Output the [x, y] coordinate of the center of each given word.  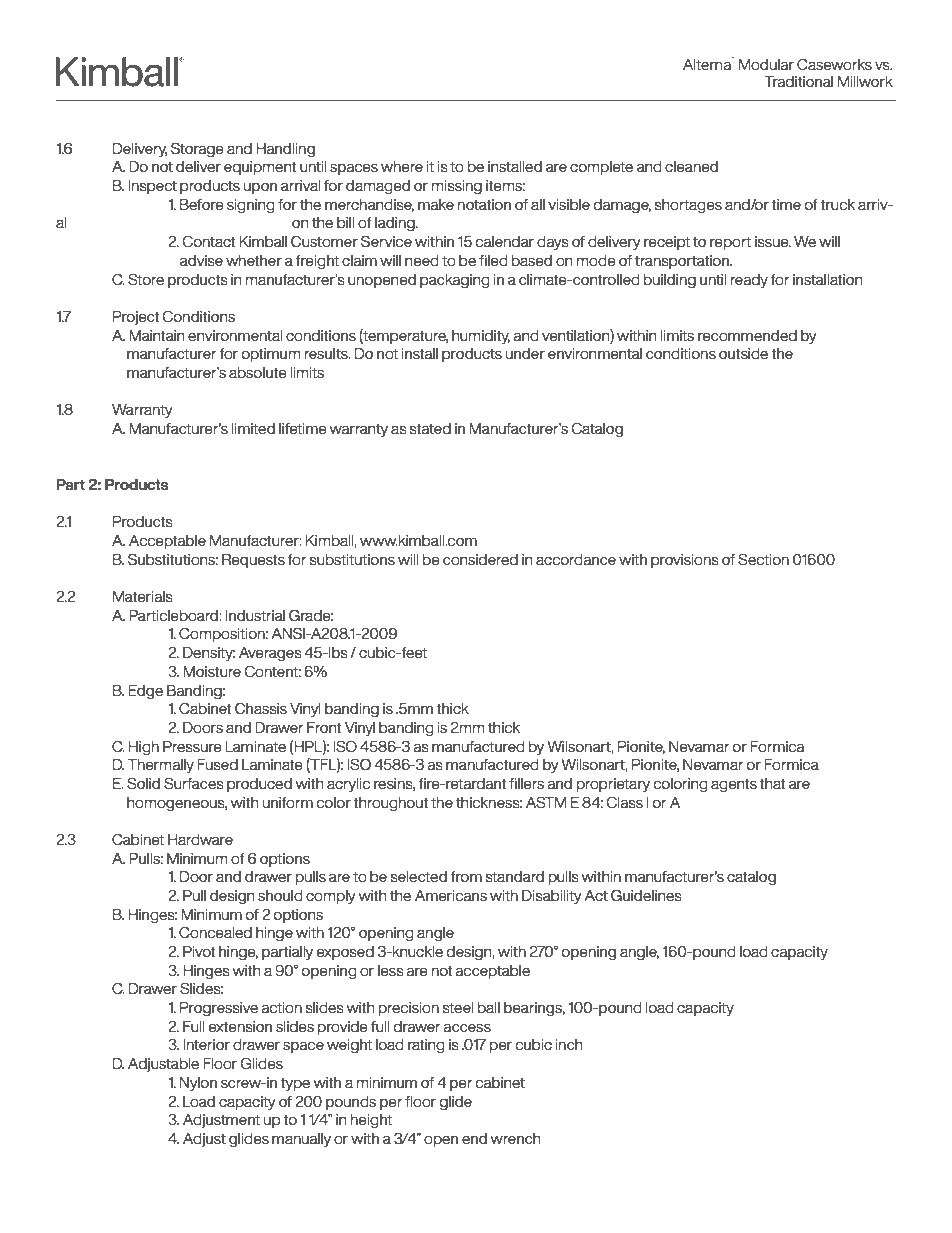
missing [457, 187]
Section [763, 559]
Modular [766, 64]
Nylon [198, 1084]
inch [569, 1044]
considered [480, 559]
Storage [197, 149]
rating [426, 1046]
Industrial [255, 615]
